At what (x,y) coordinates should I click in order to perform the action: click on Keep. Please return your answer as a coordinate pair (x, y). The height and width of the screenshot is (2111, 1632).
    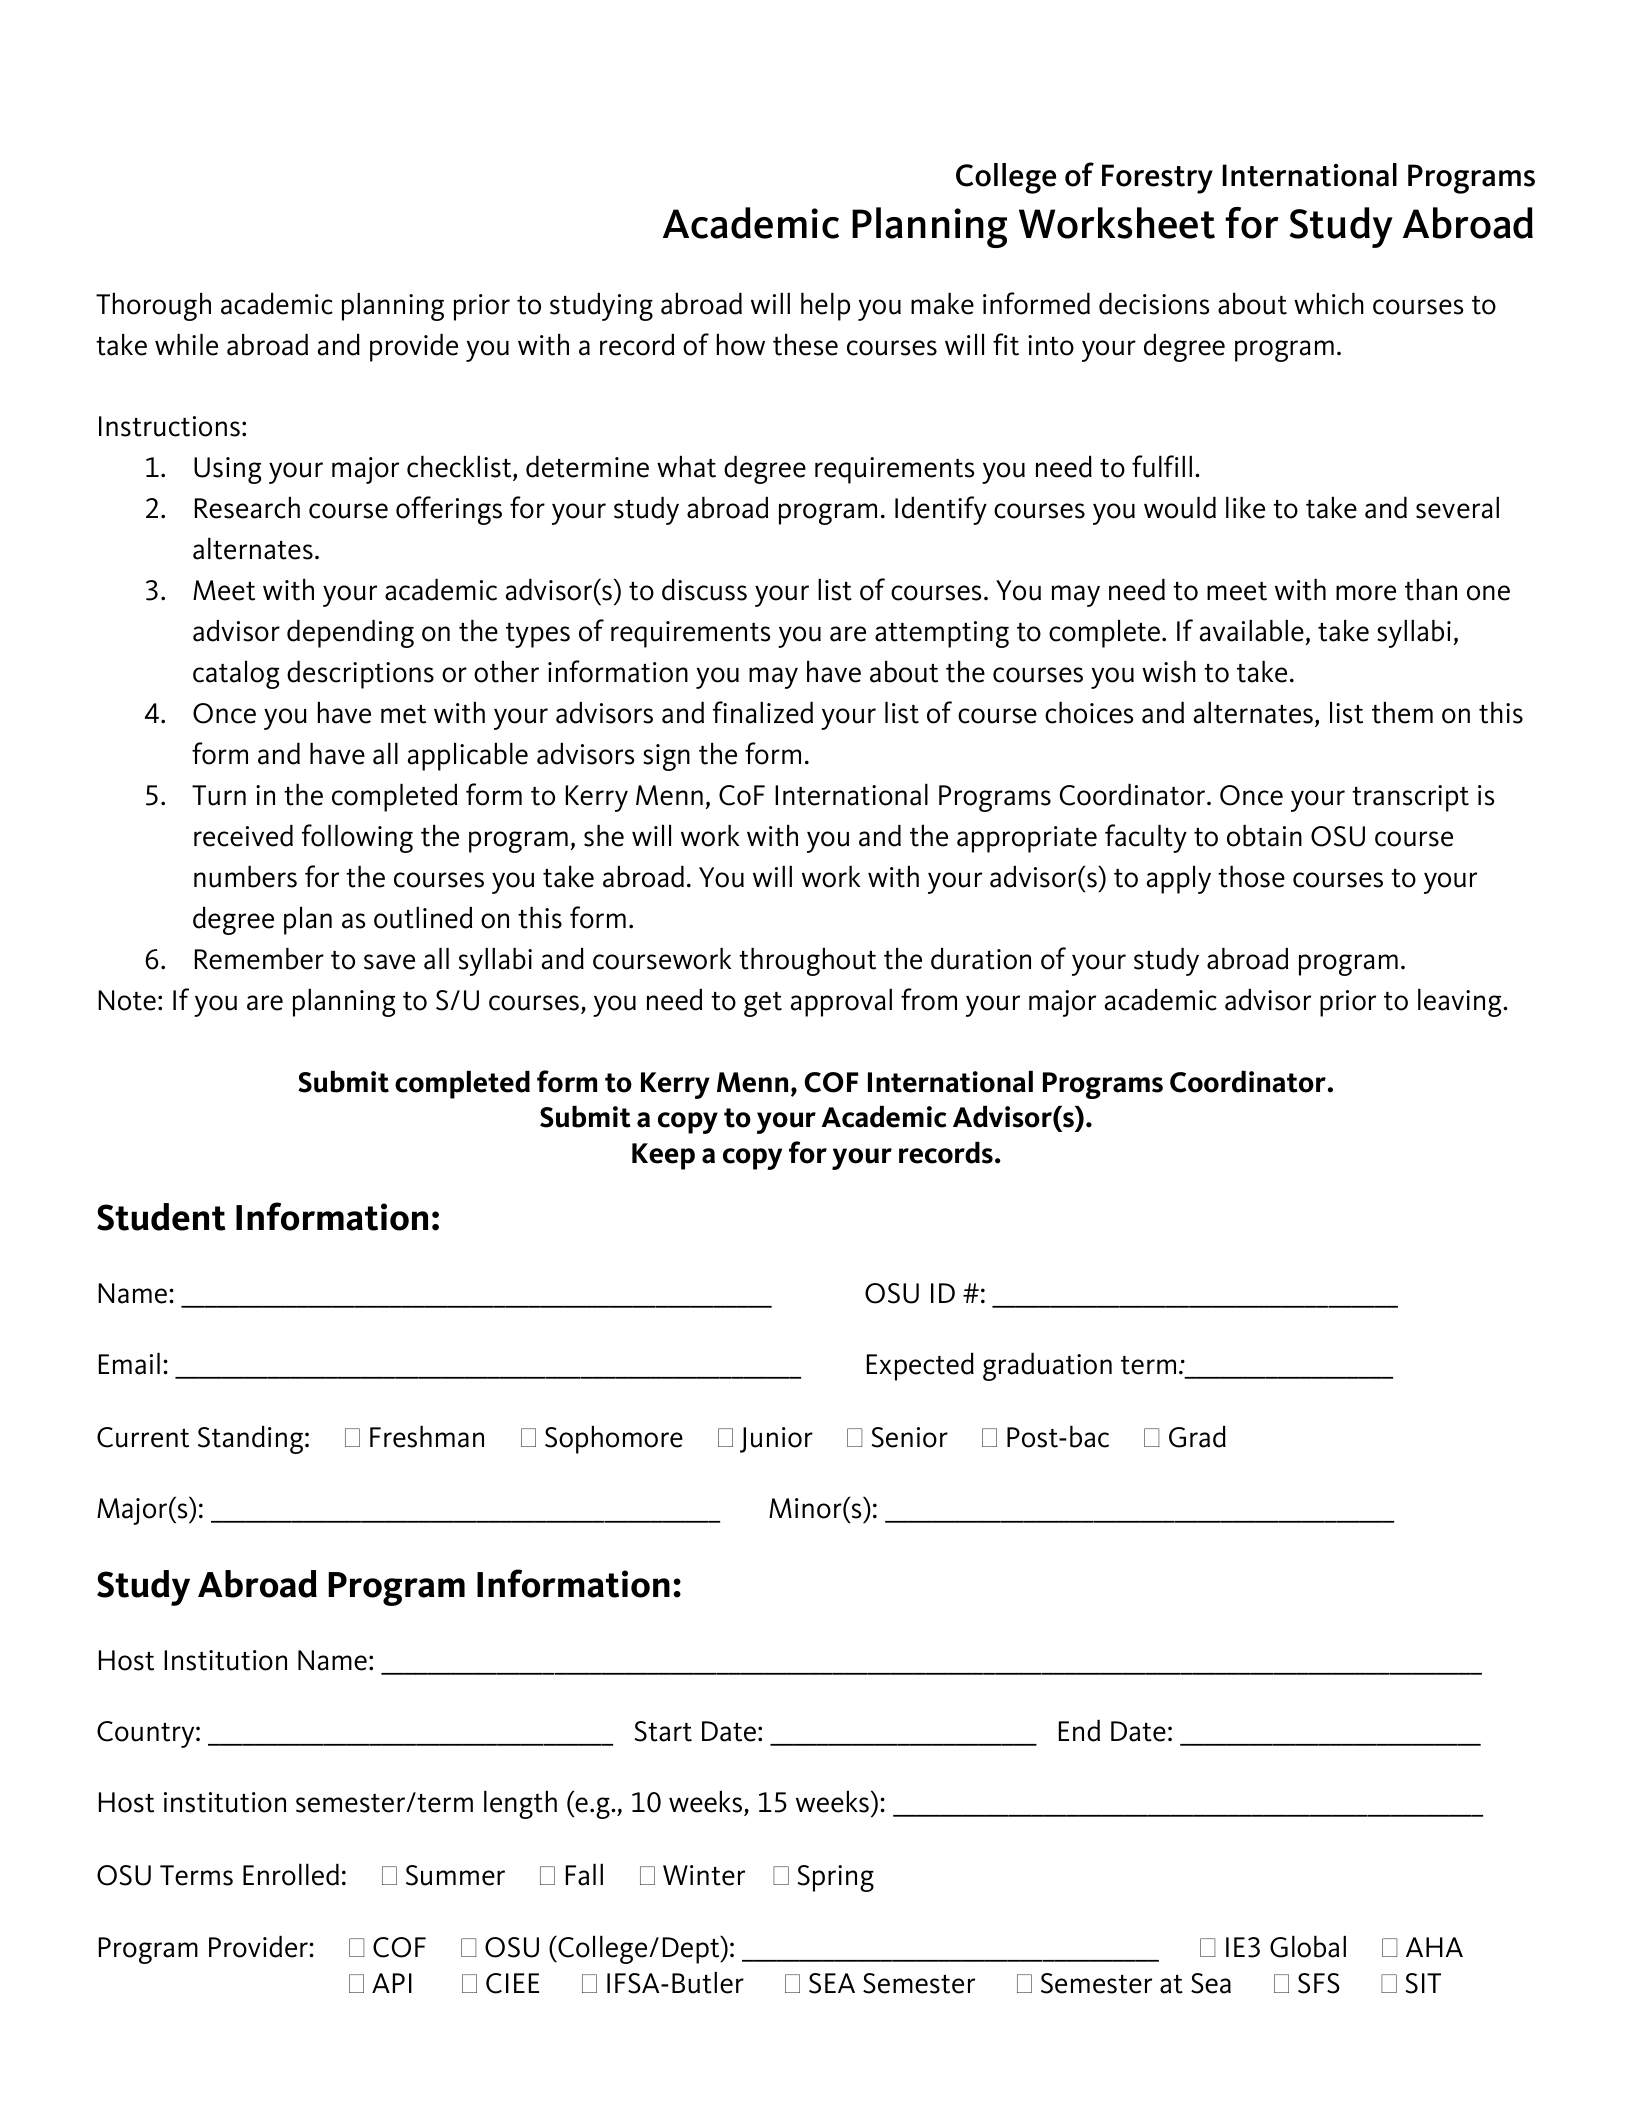
    Looking at the image, I should click on (663, 1156).
